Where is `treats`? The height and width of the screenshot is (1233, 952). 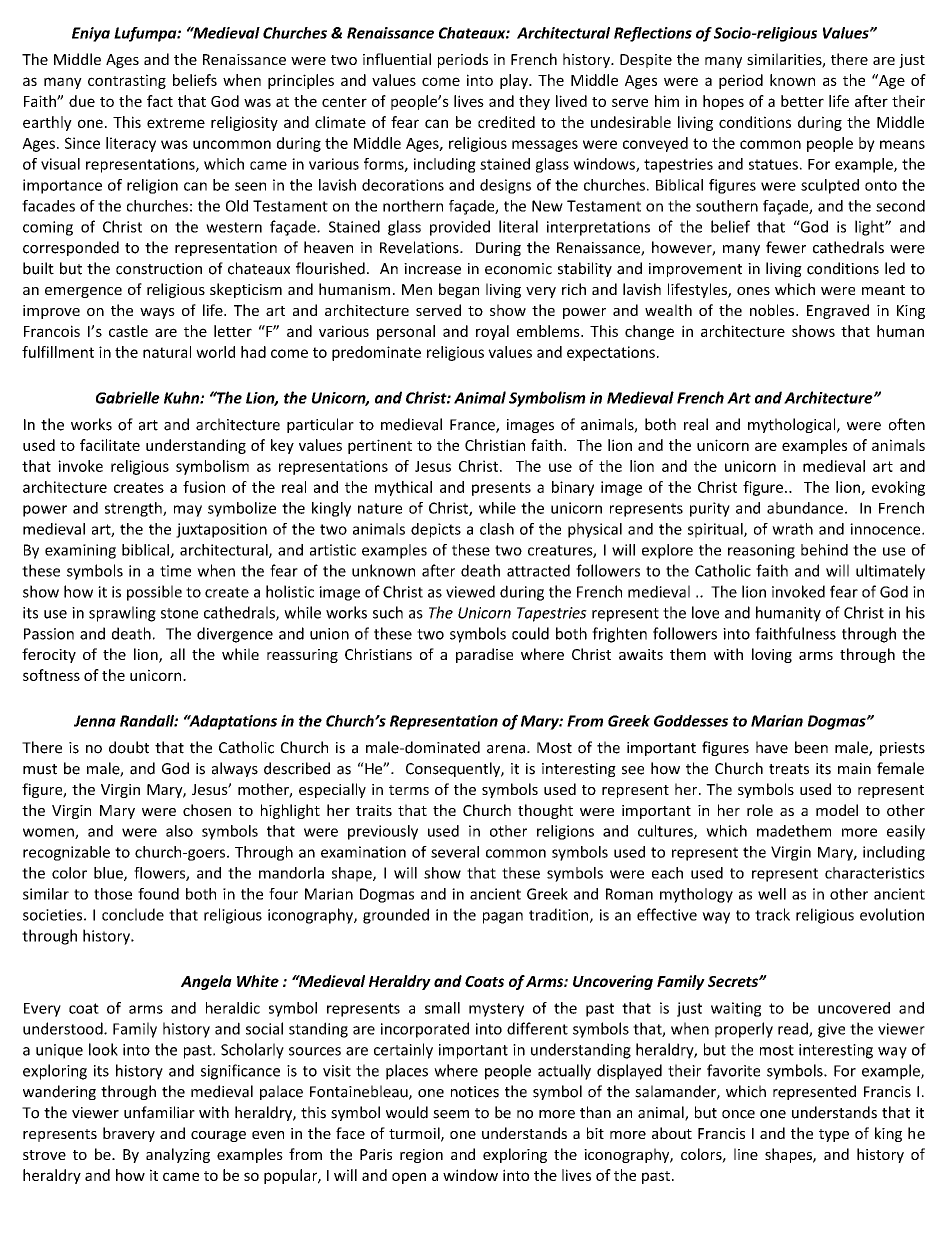 treats is located at coordinates (789, 769).
